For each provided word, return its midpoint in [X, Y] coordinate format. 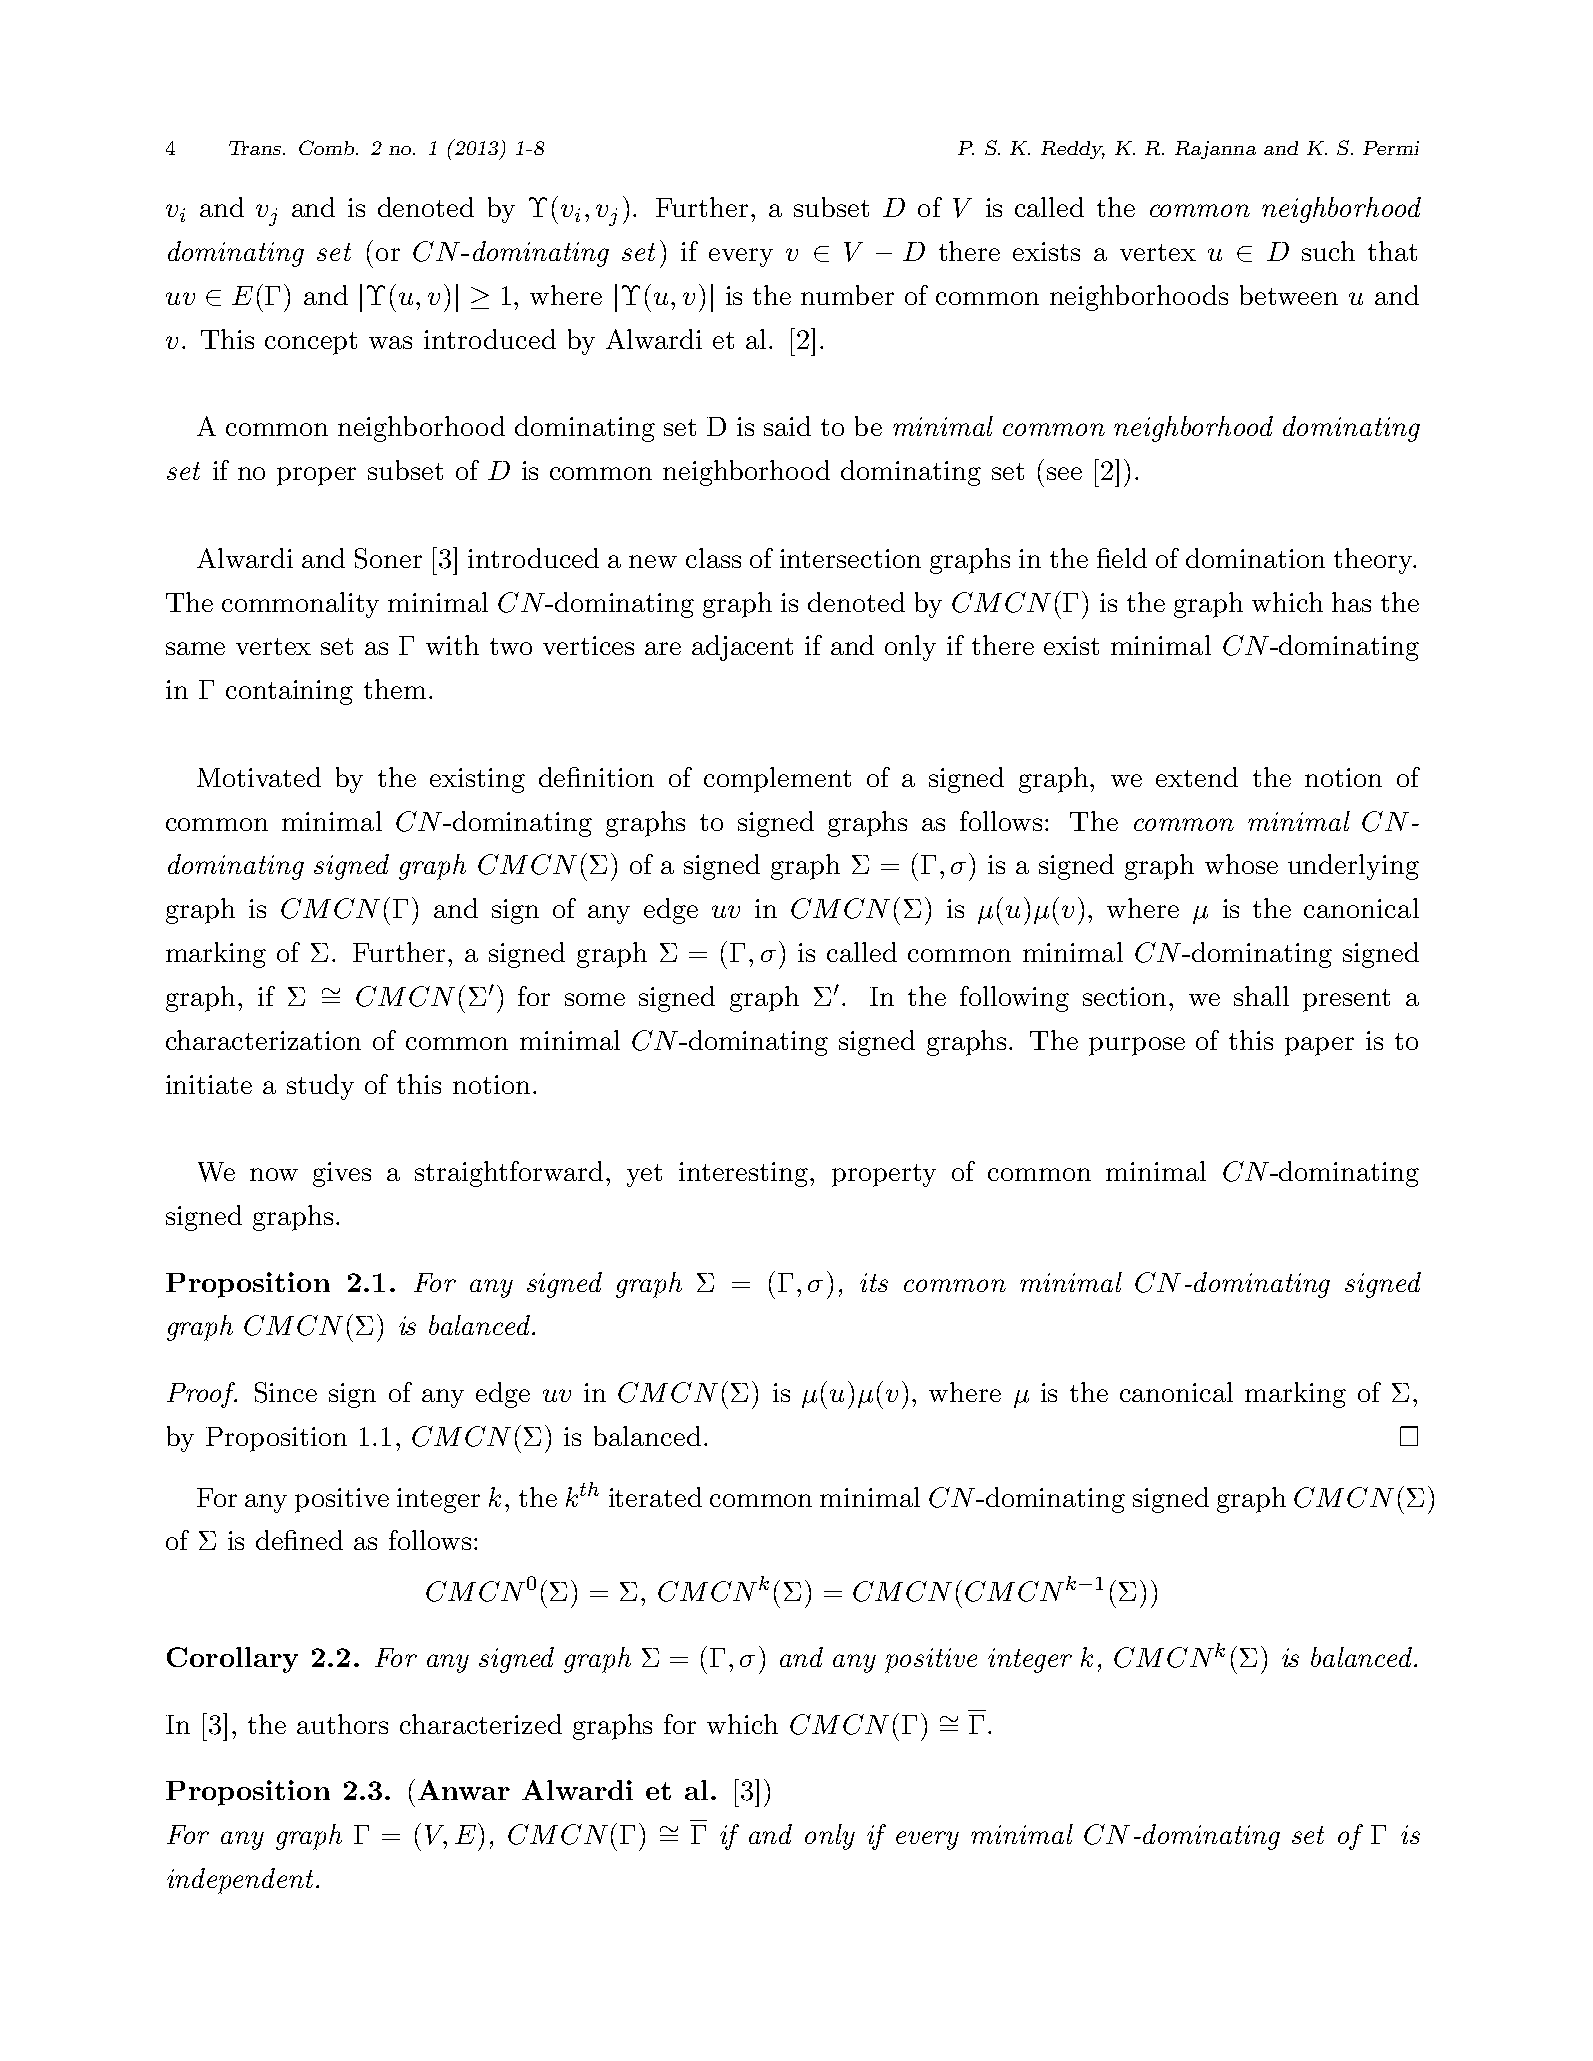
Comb [328, 147]
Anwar [464, 1790]
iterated [655, 1497]
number [847, 295]
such [1328, 251]
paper [1319, 1046]
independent [240, 1881]
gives [342, 1174]
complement [777, 780]
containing [289, 692]
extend [1197, 777]
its [874, 1282]
